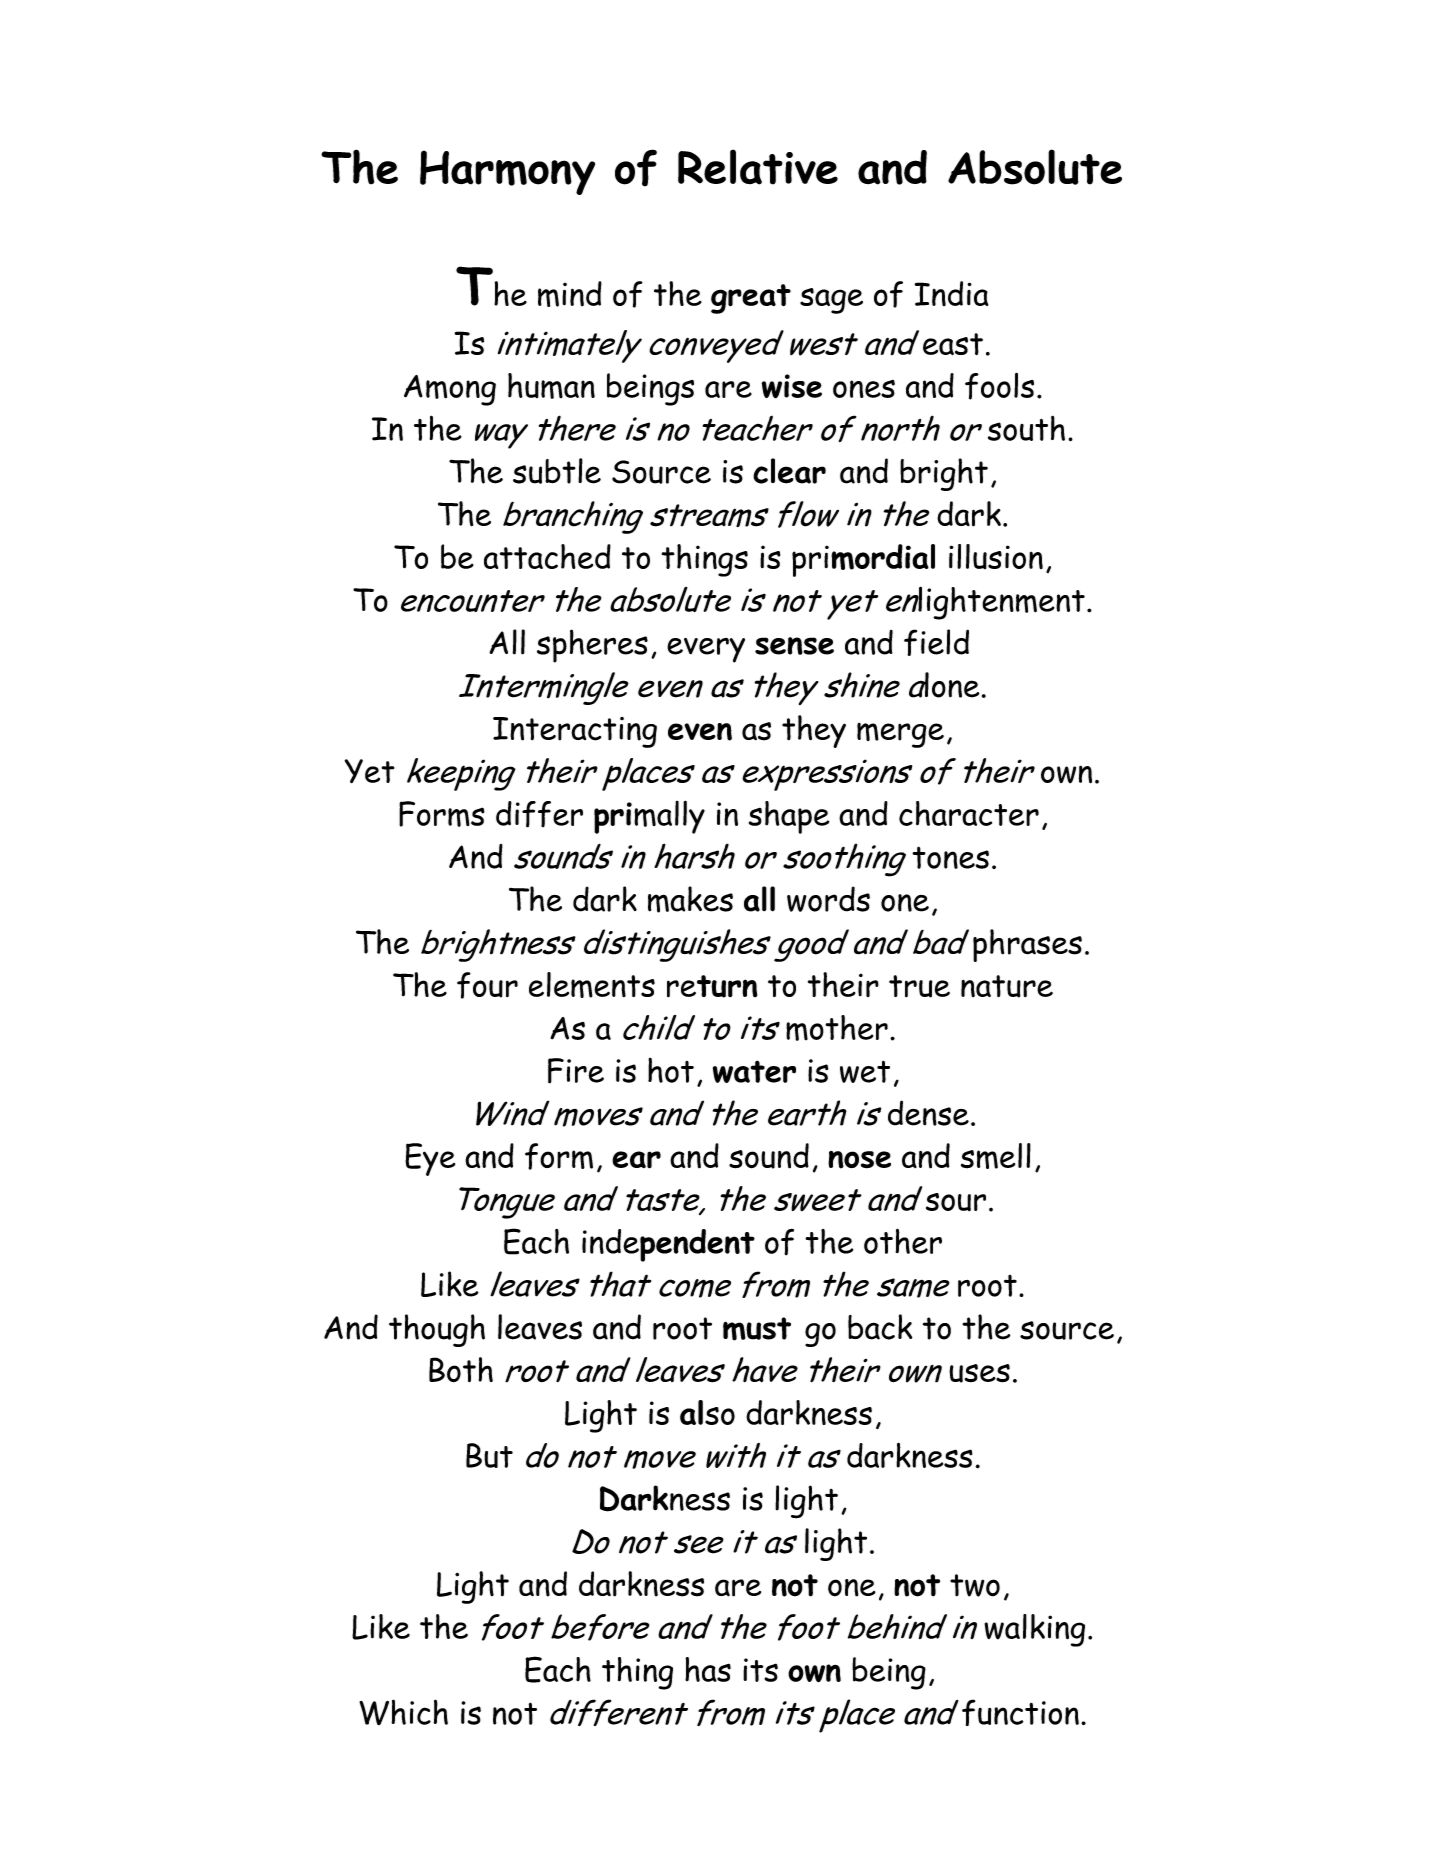 This screenshot has width=1445, height=1871. I want to click on Which, so click(403, 1712).
